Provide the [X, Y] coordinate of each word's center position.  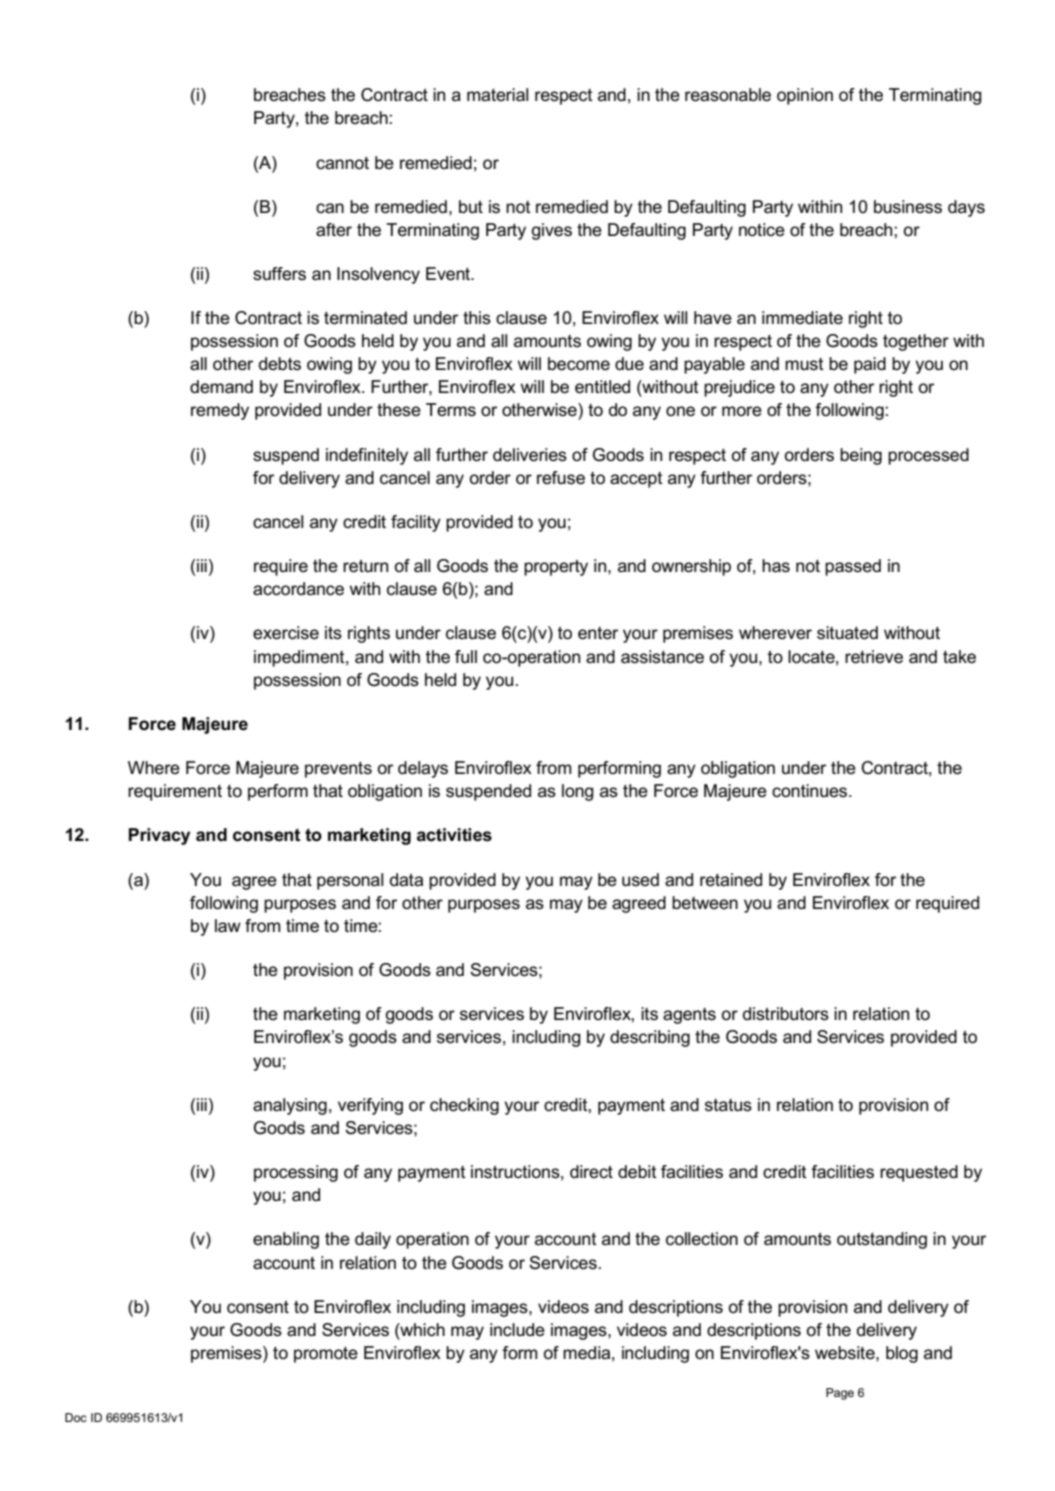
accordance [298, 589]
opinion [805, 96]
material [497, 95]
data [406, 880]
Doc [76, 1417]
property [556, 568]
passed [853, 567]
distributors [786, 1014]
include [517, 1330]
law [228, 926]
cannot [342, 163]
